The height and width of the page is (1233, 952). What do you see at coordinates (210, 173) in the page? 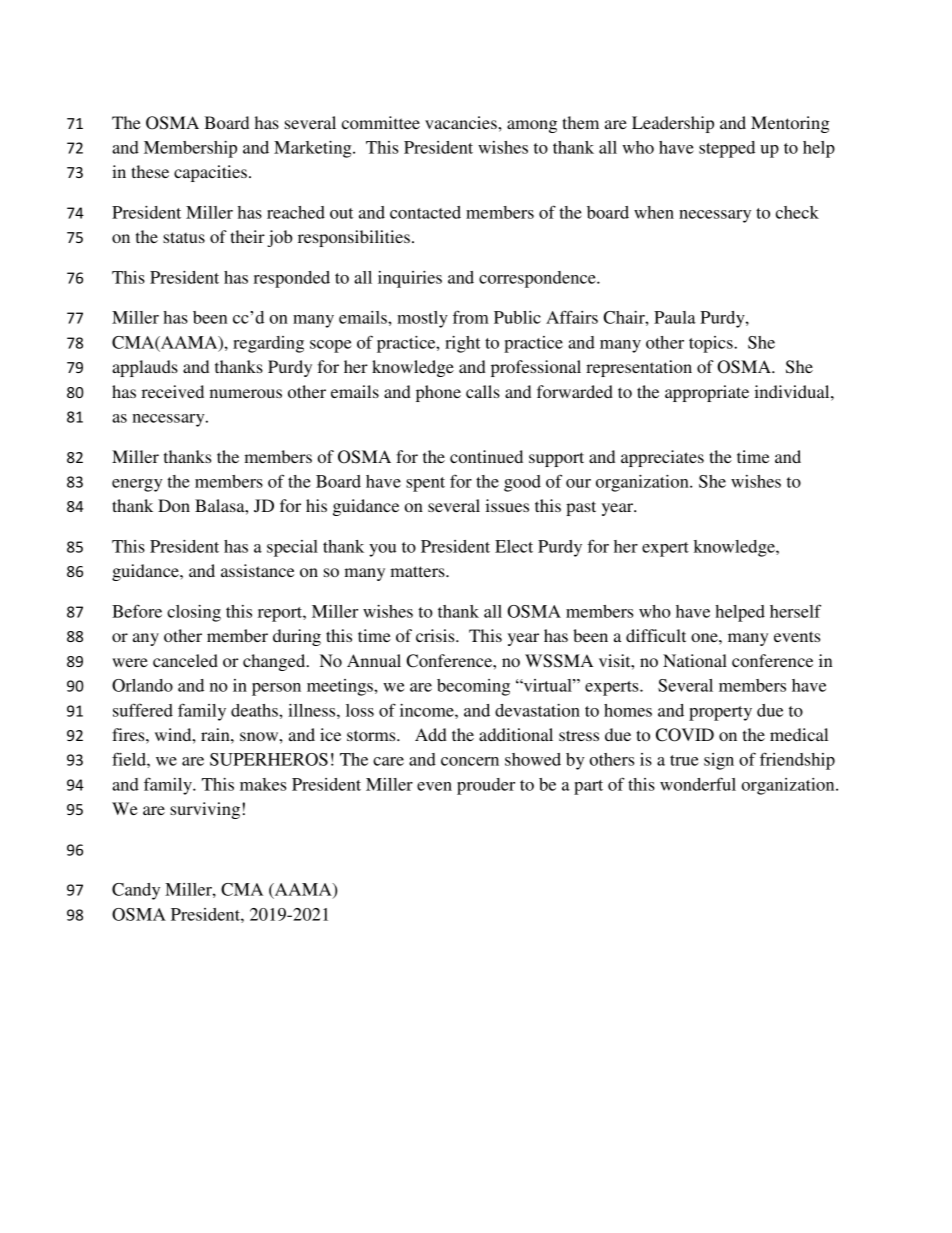
I see `capacities` at bounding box center [210, 173].
